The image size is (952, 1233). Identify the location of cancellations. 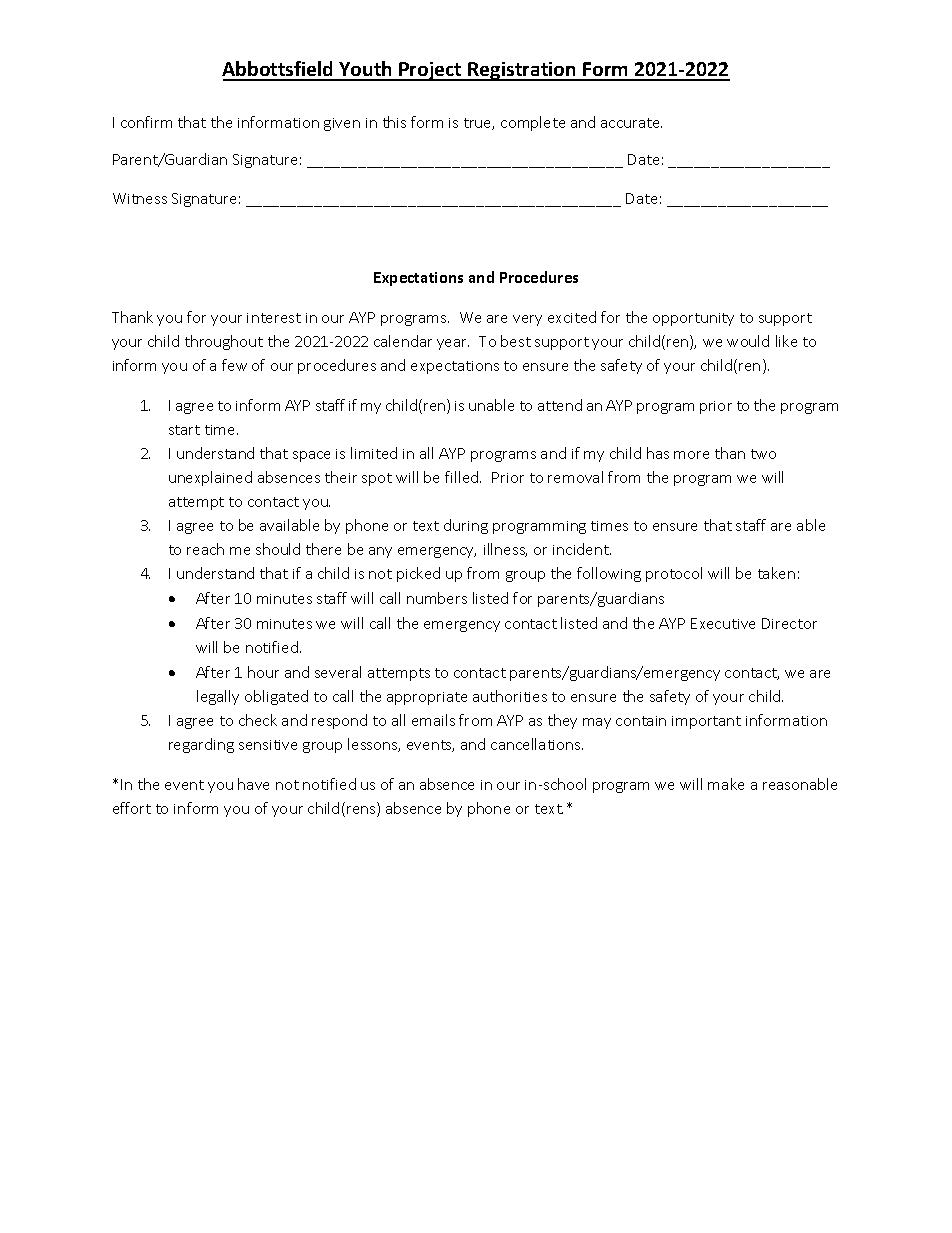
(537, 744).
